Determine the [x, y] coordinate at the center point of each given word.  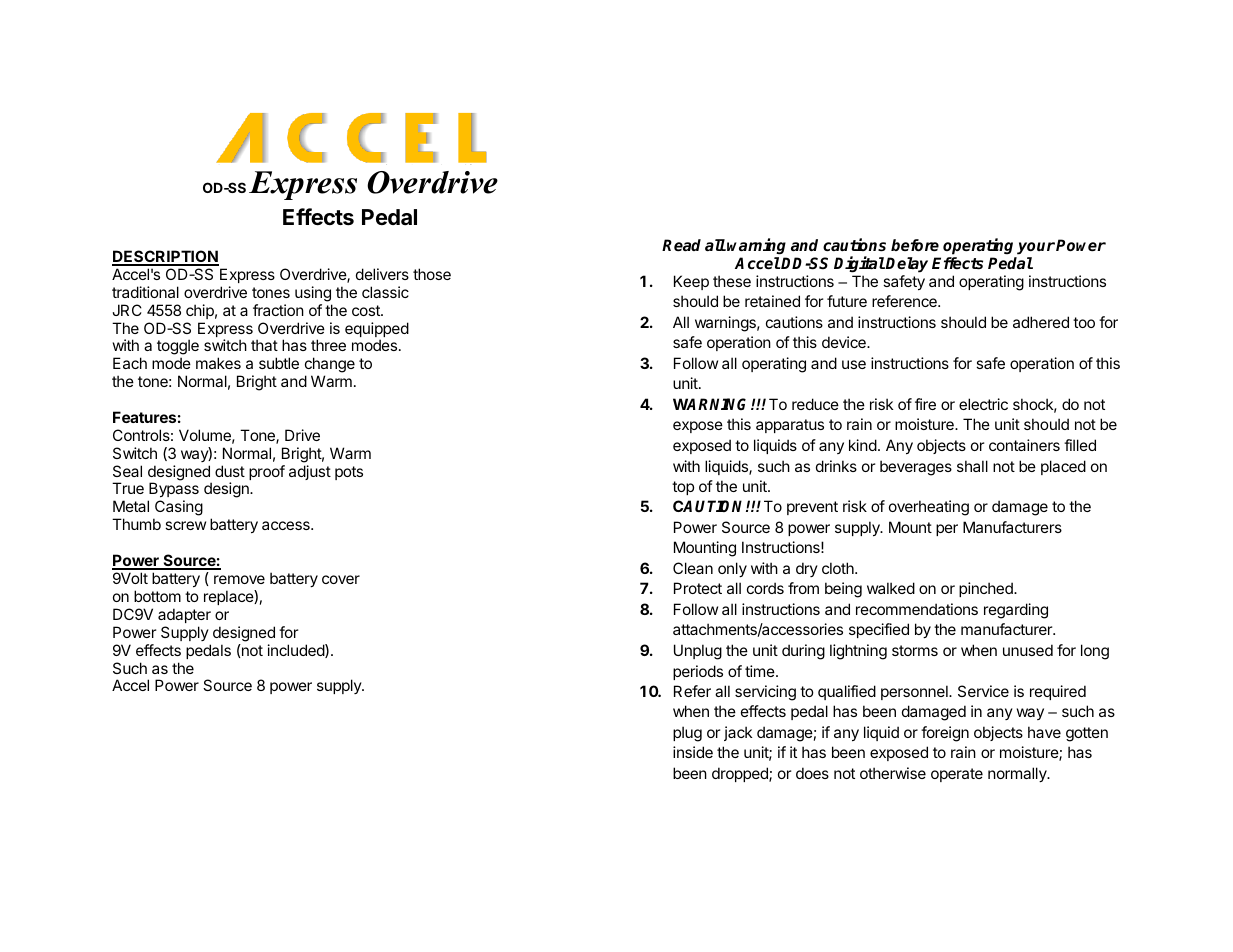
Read [681, 245]
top [683, 488]
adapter [184, 615]
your [1036, 248]
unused [1028, 650]
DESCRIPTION [165, 257]
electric [983, 404]
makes [218, 363]
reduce [815, 404]
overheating [929, 508]
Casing [178, 509]
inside [693, 752]
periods [698, 672]
